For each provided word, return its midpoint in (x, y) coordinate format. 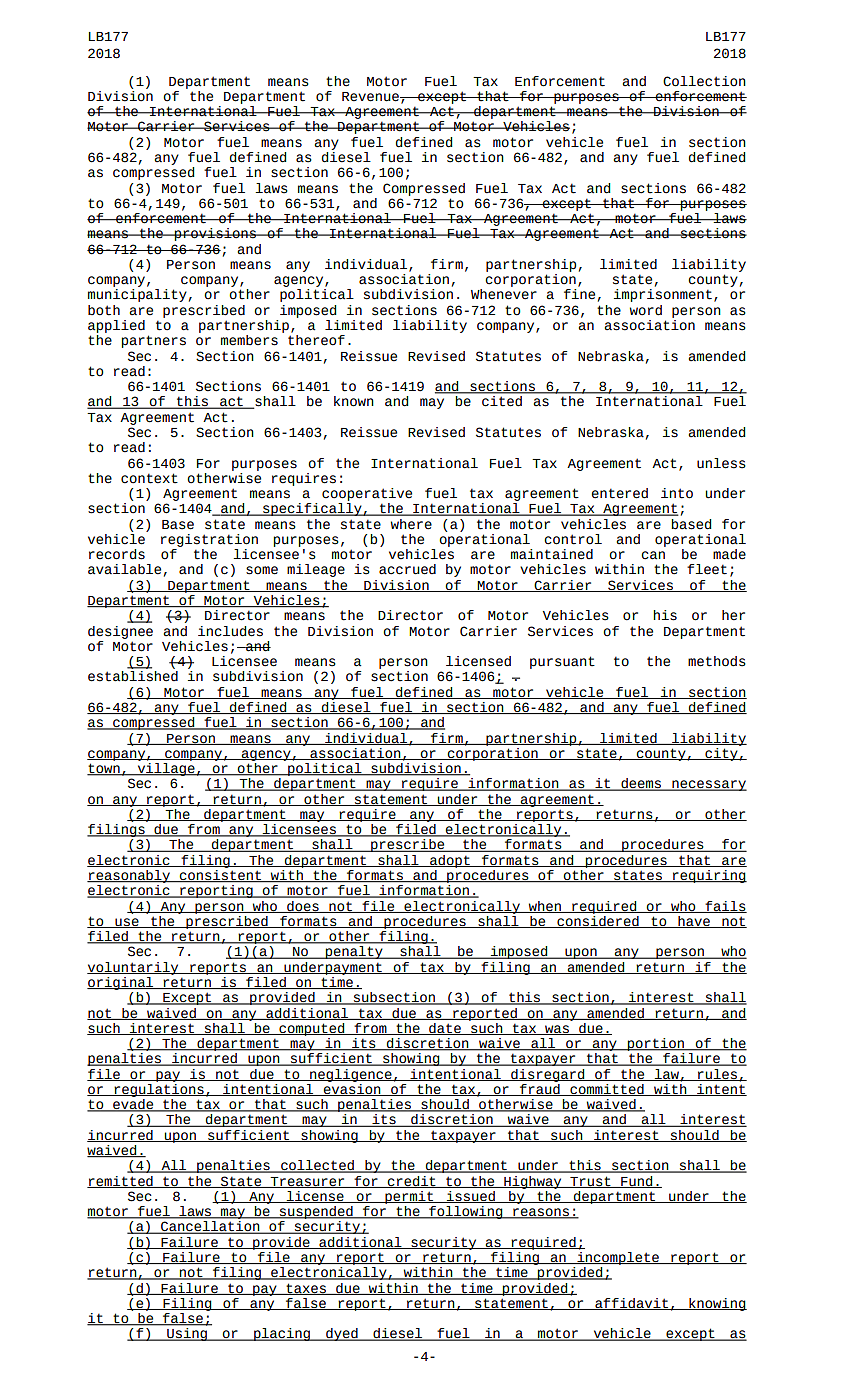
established (133, 676)
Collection (704, 81)
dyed (342, 1334)
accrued (407, 569)
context (149, 478)
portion (656, 1044)
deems (641, 784)
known (354, 401)
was (557, 1030)
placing (282, 1334)
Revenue (371, 97)
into (677, 493)
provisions (215, 234)
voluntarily (134, 968)
